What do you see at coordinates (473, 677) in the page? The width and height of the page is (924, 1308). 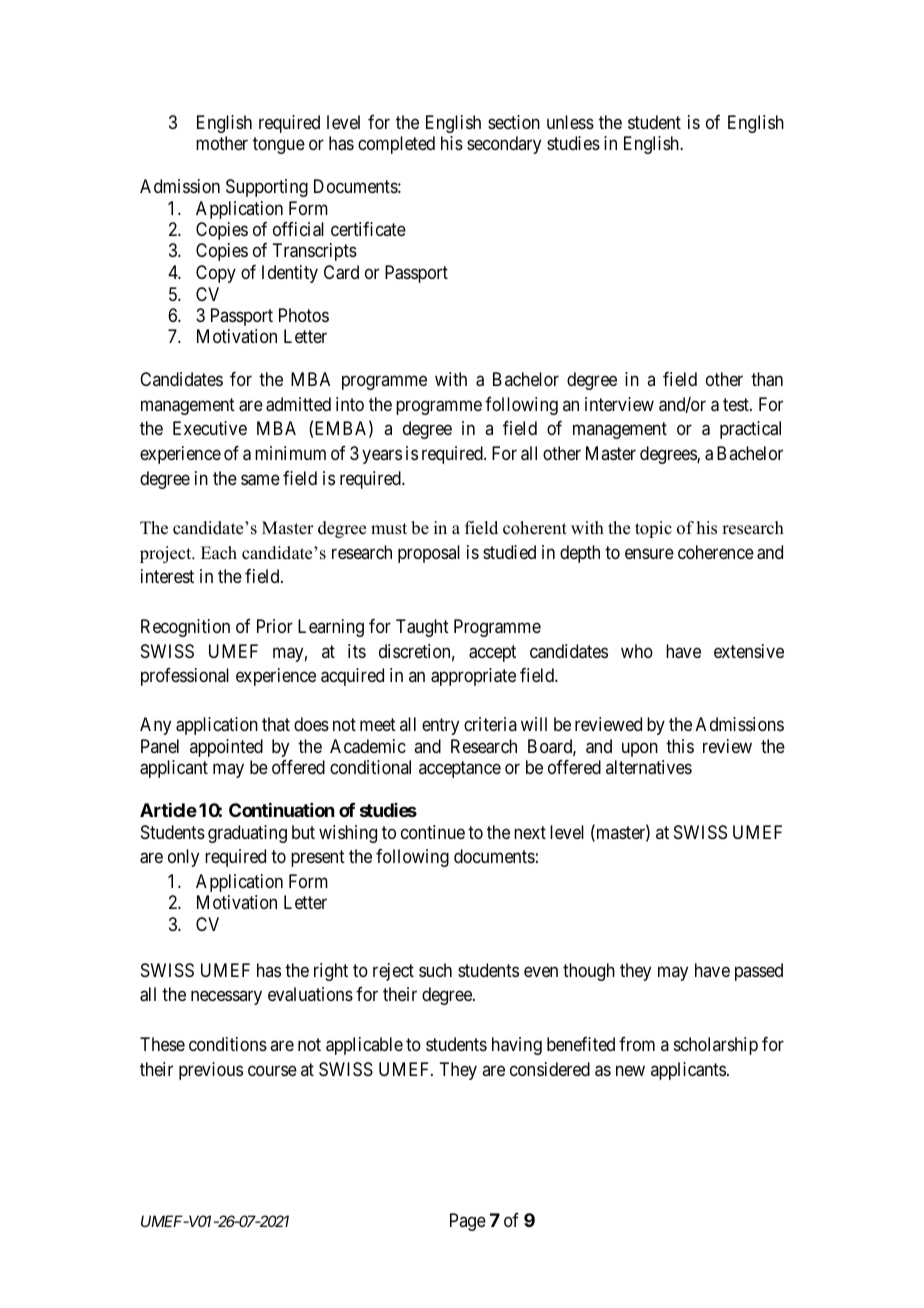 I see `appropriate` at bounding box center [473, 677].
